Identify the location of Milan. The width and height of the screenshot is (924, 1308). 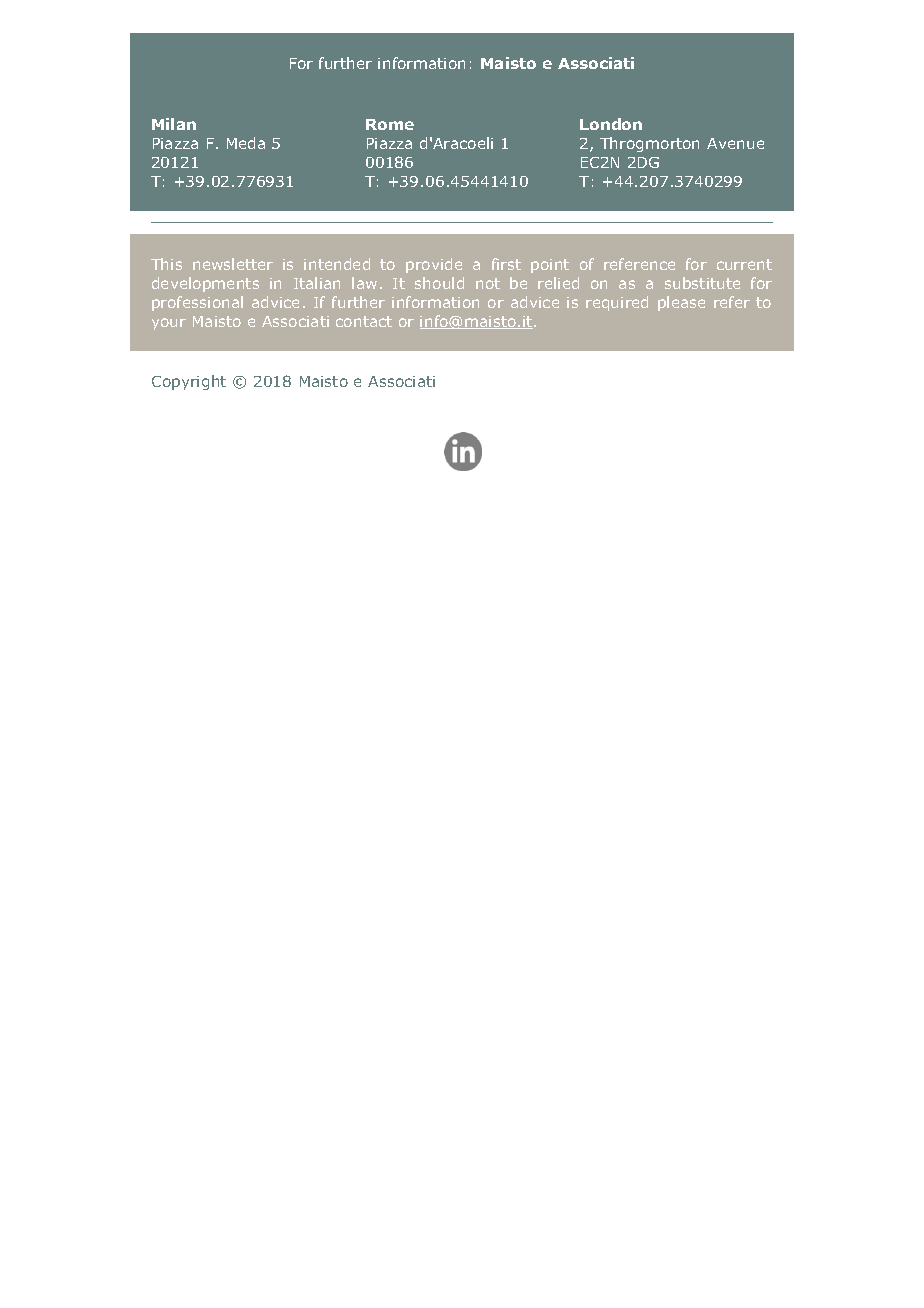
(174, 124).
